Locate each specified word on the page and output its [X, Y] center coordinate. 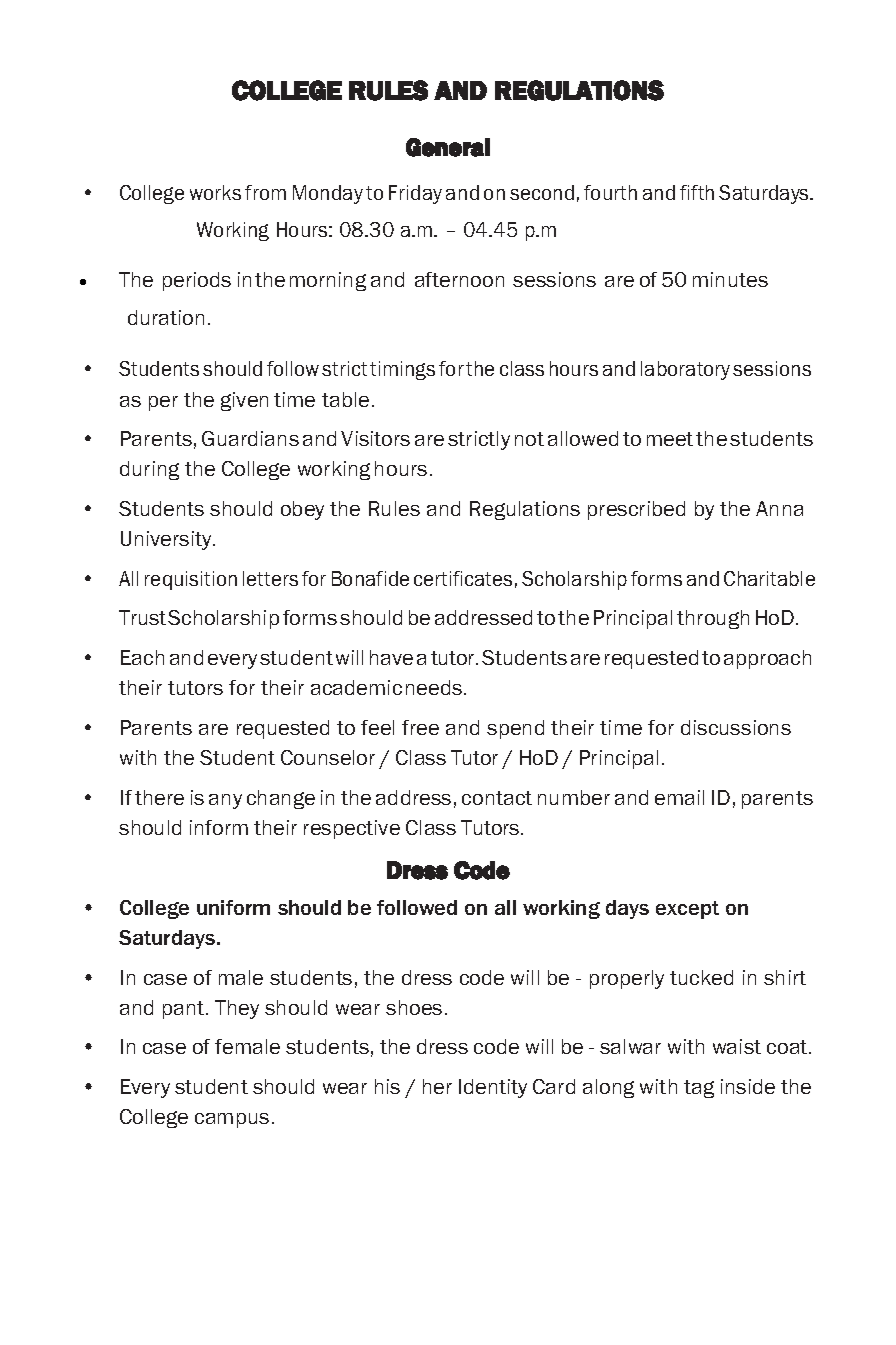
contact [497, 798]
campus [232, 1120]
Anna [779, 508]
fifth [697, 192]
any [225, 801]
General [448, 147]
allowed [583, 438]
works [215, 192]
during [149, 470]
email [679, 797]
